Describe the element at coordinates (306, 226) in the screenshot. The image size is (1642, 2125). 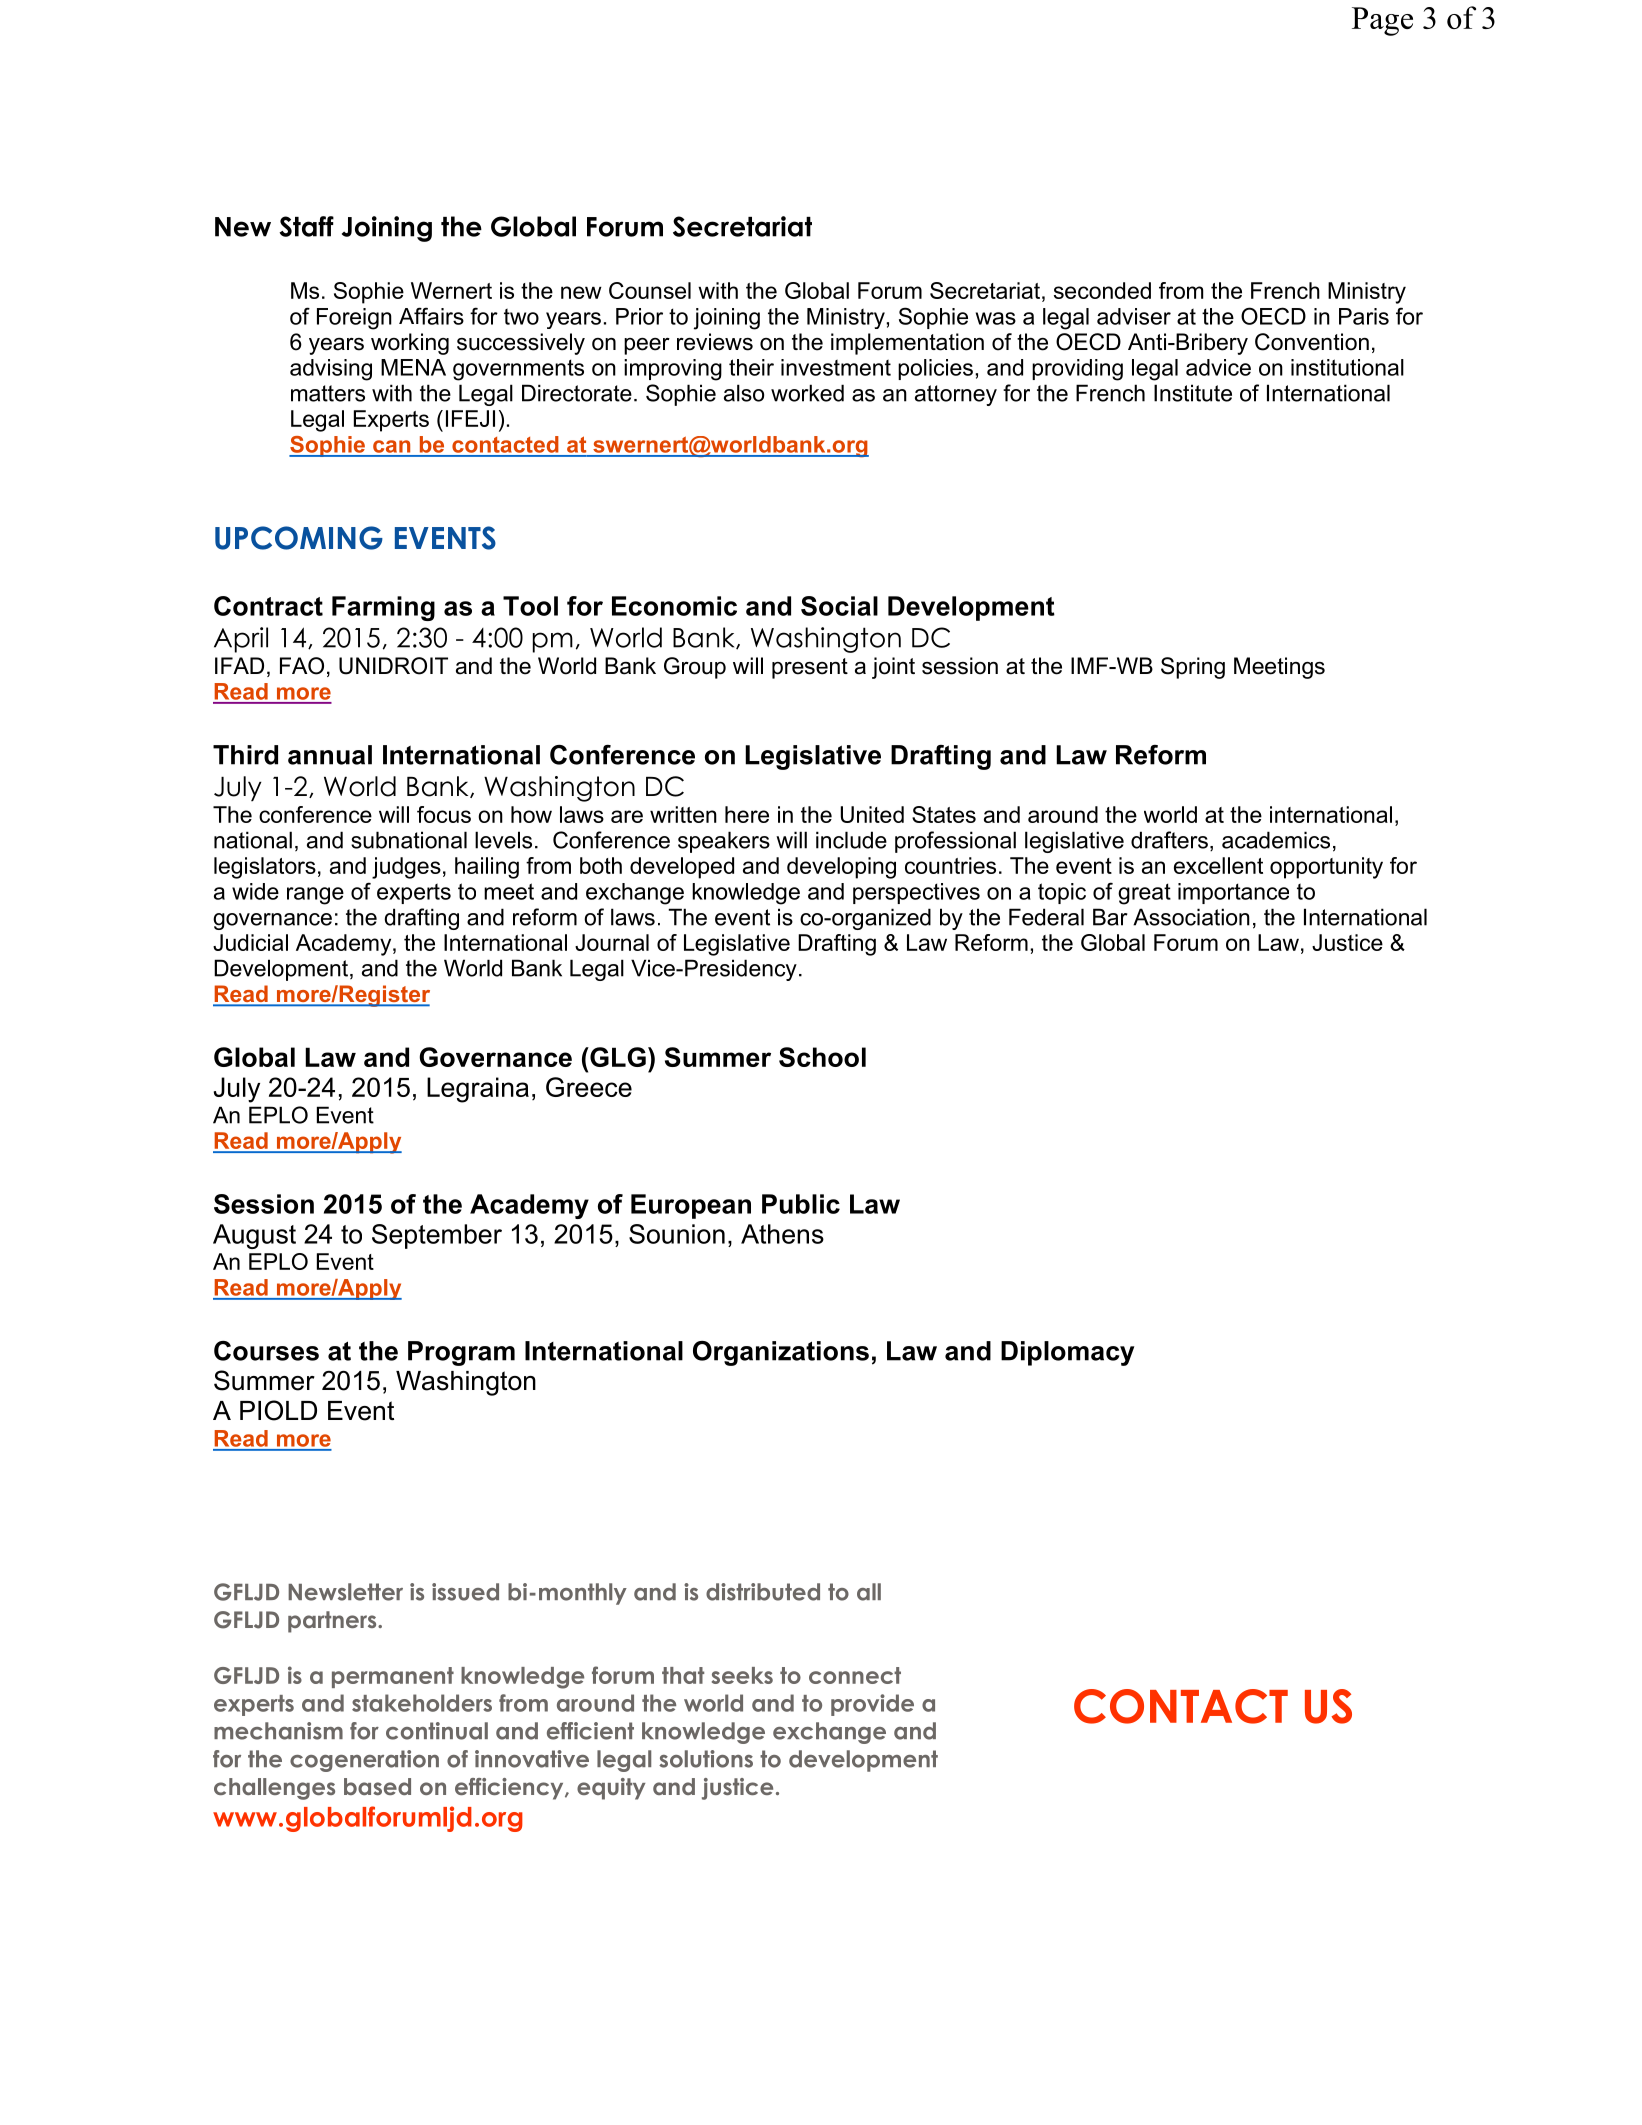
I see `Staff` at that location.
